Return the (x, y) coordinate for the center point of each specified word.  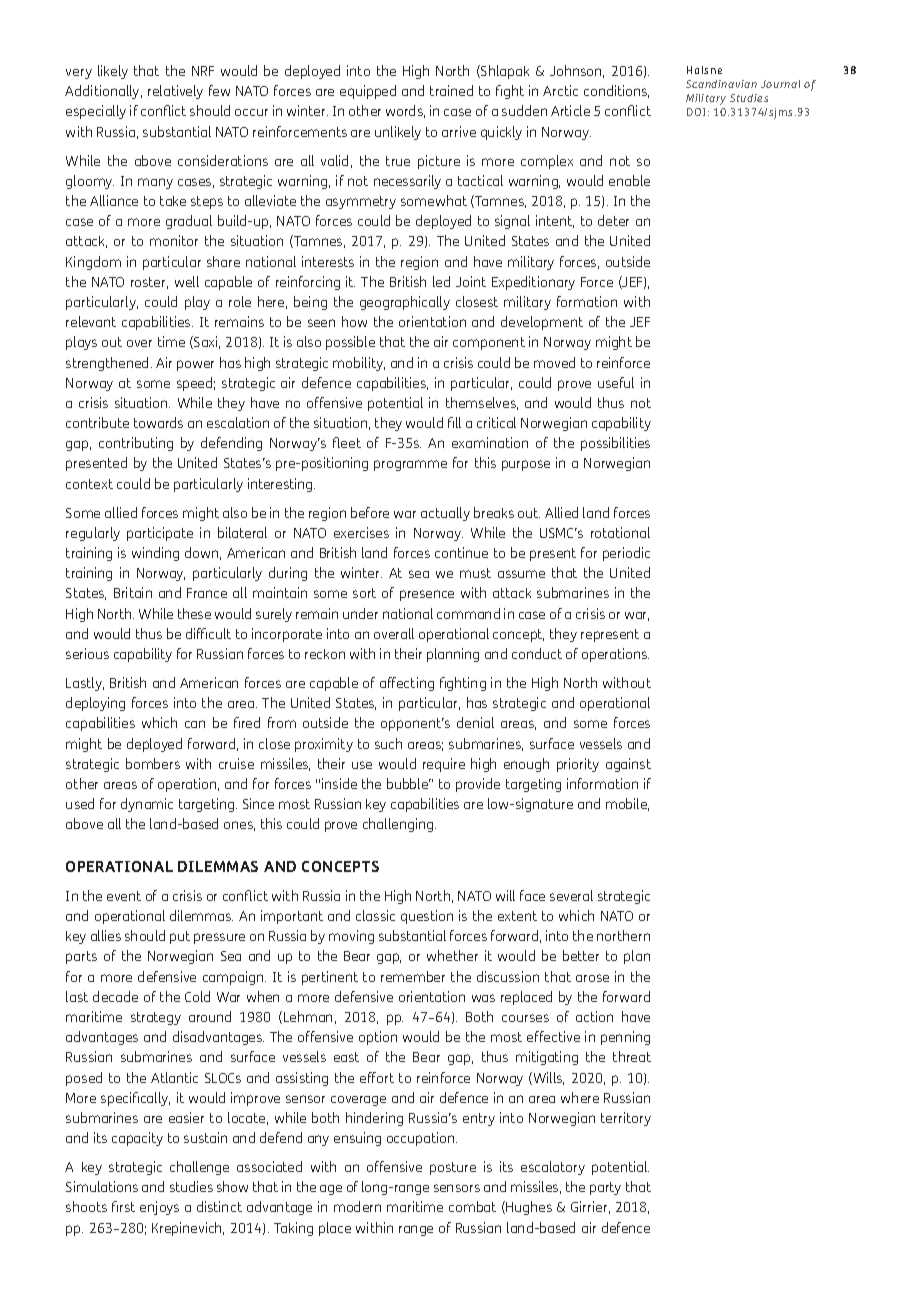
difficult (208, 633)
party (605, 1188)
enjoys (159, 1208)
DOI (696, 112)
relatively (175, 92)
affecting (407, 684)
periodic (626, 554)
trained (451, 90)
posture (453, 1168)
